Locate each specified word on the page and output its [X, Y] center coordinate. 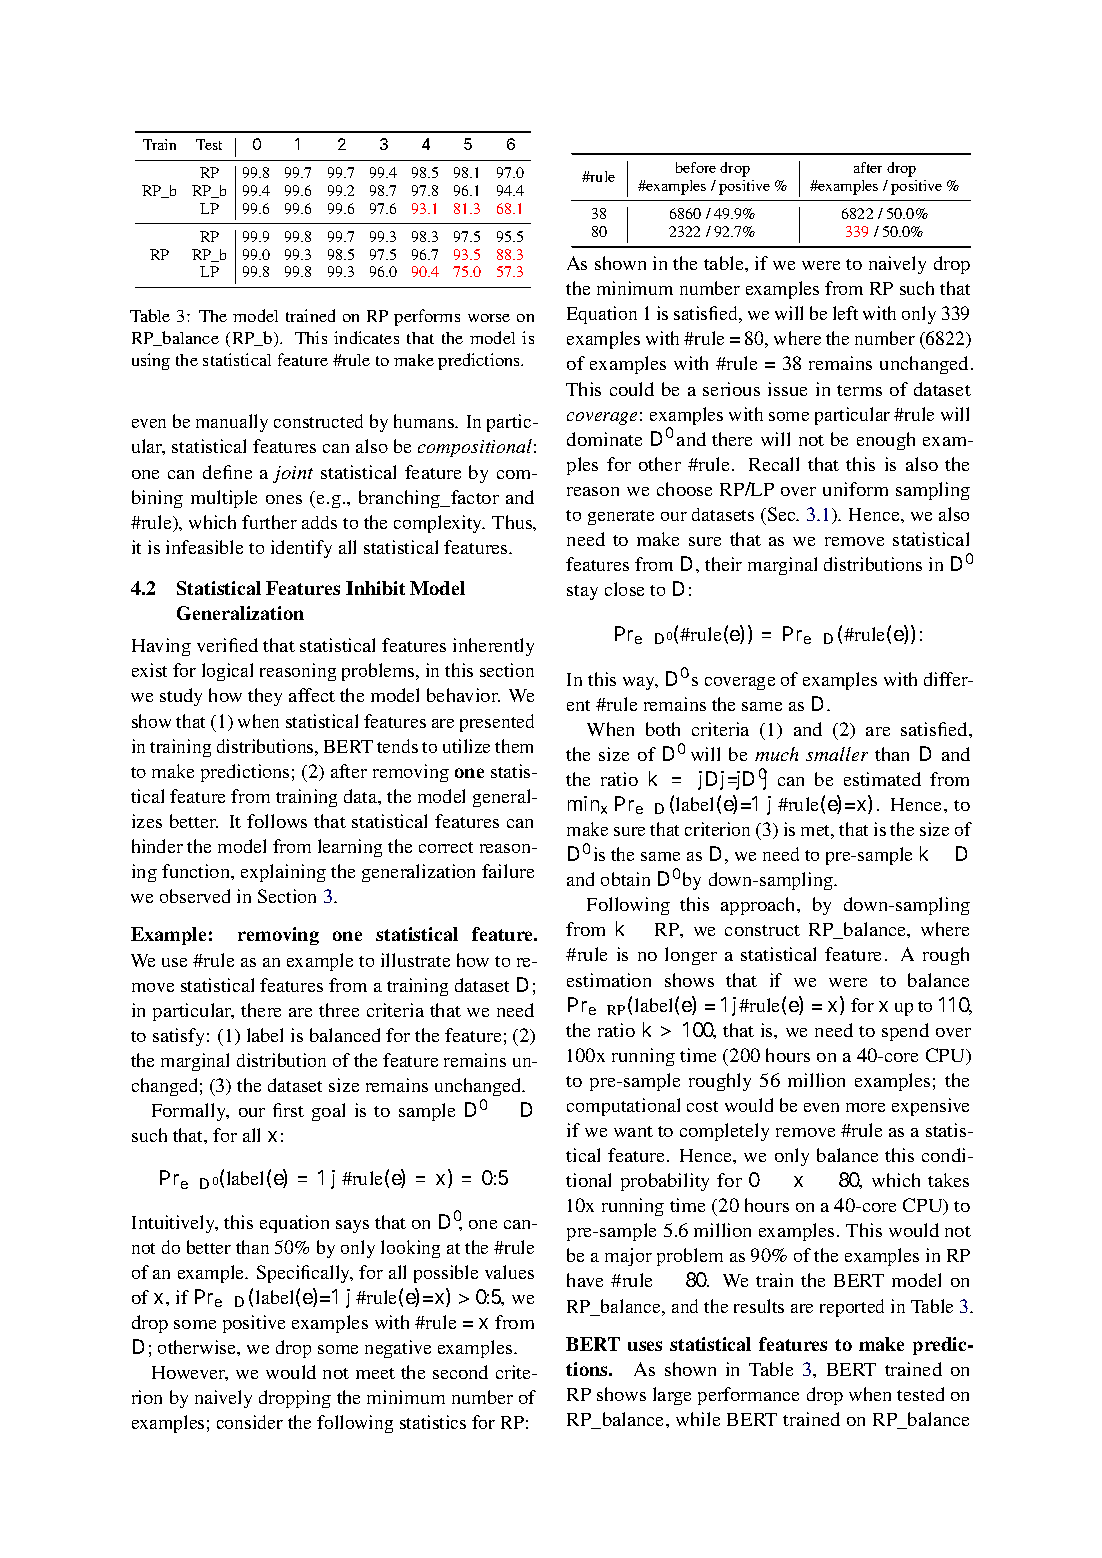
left [845, 313]
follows [277, 821]
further [269, 522]
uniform [855, 489]
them [514, 746]
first [288, 1110]
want [633, 1131]
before [696, 167]
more [865, 1107]
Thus [513, 522]
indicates [366, 337]
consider [250, 1422]
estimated [882, 779]
